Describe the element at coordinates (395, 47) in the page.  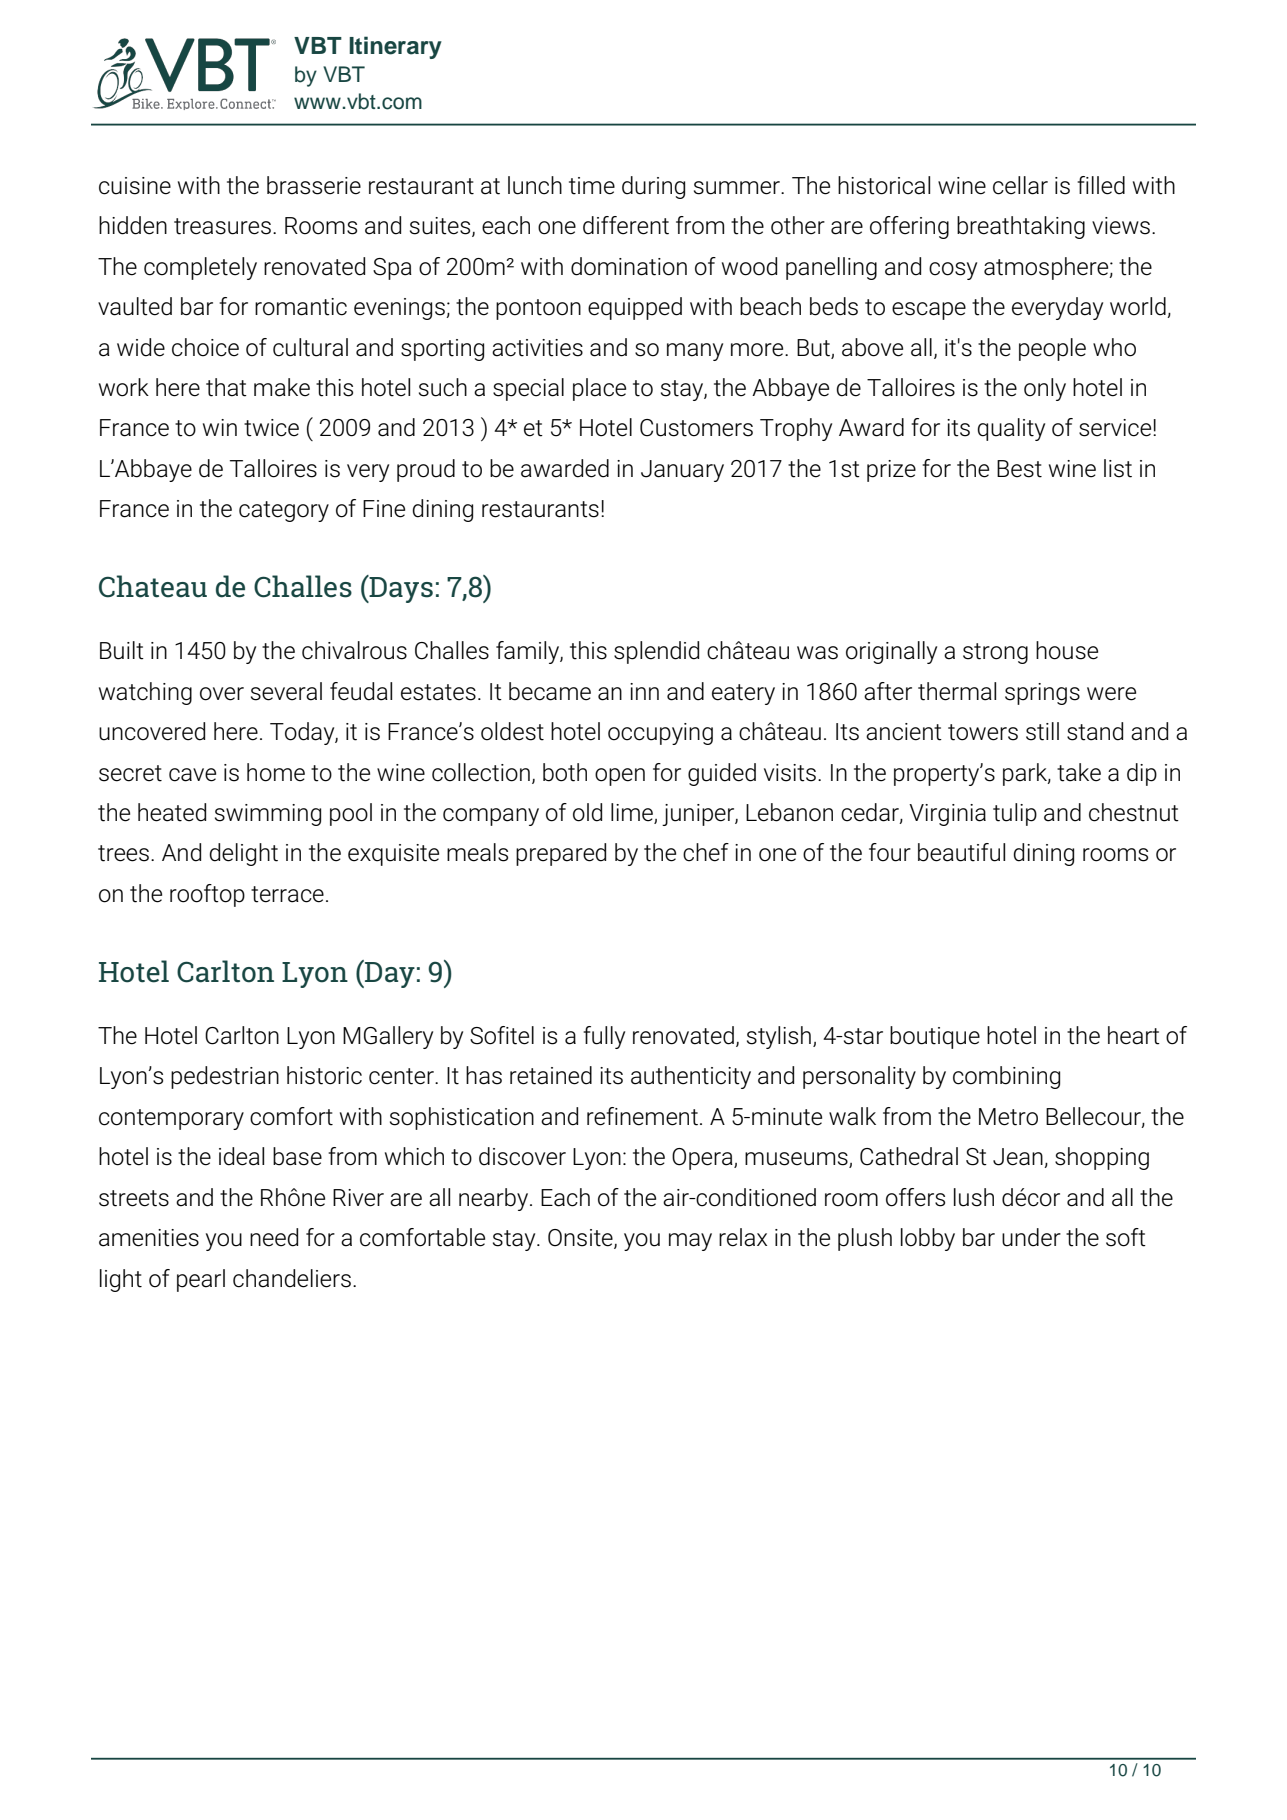
I see `Itinerary` at that location.
